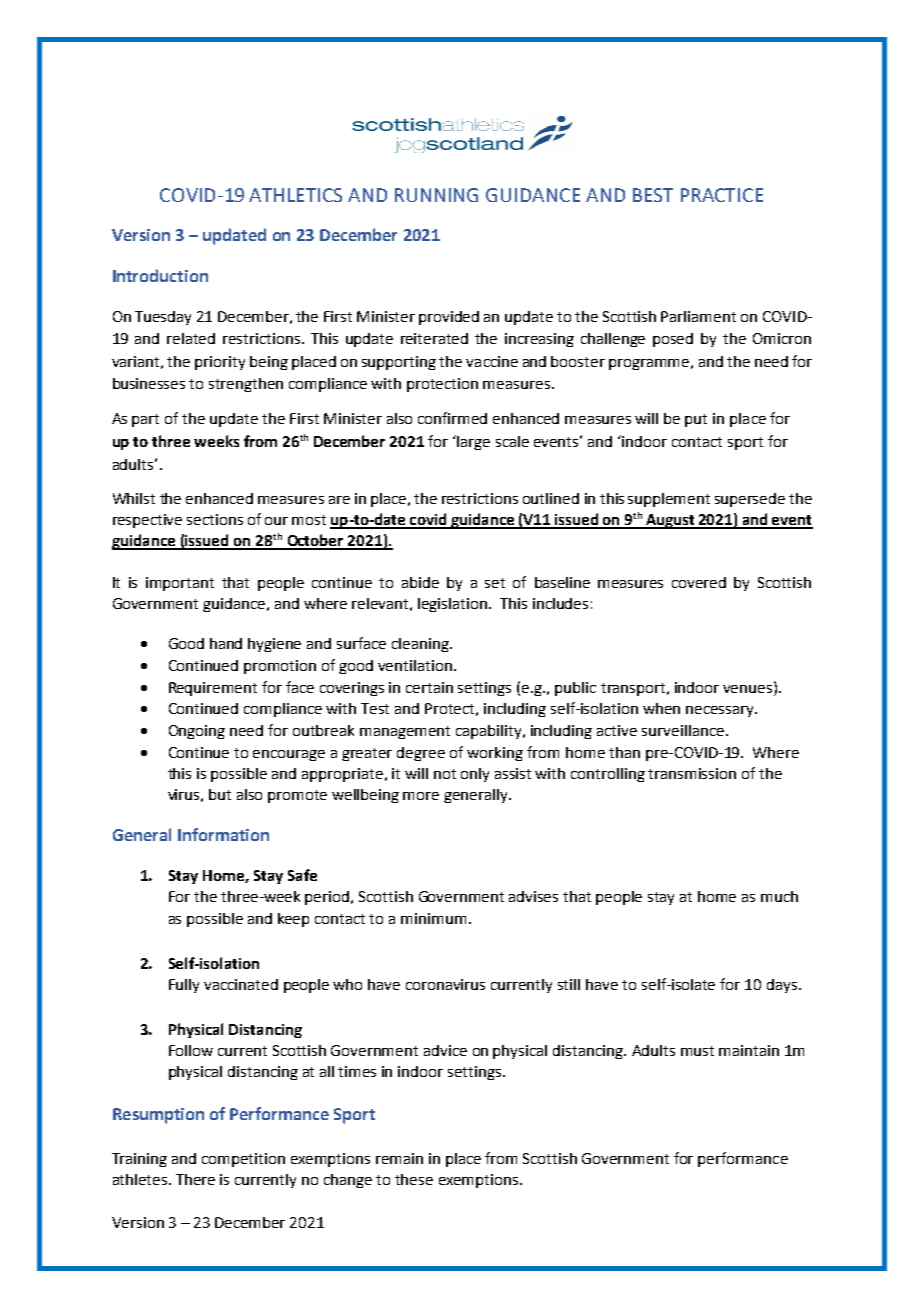 This screenshot has height=1308, width=924. What do you see at coordinates (243, 1160) in the screenshot?
I see `competition` at bounding box center [243, 1160].
